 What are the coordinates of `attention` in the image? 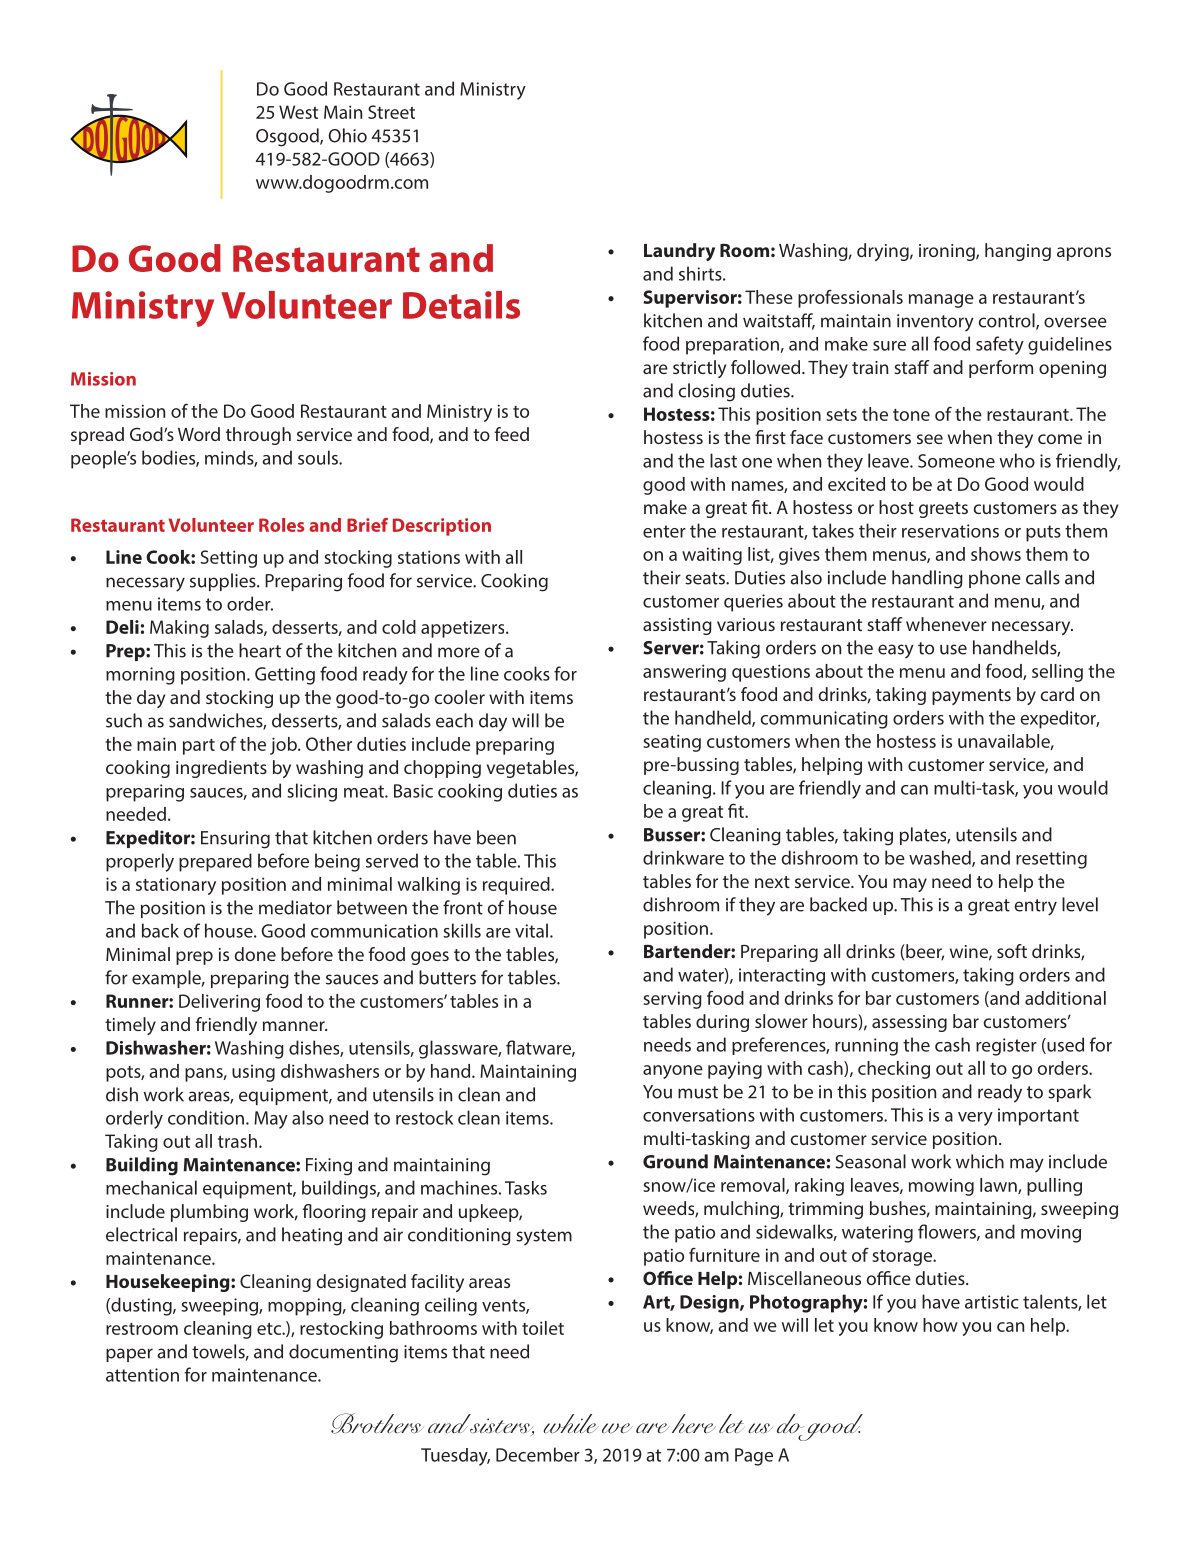 It's located at (142, 1375).
